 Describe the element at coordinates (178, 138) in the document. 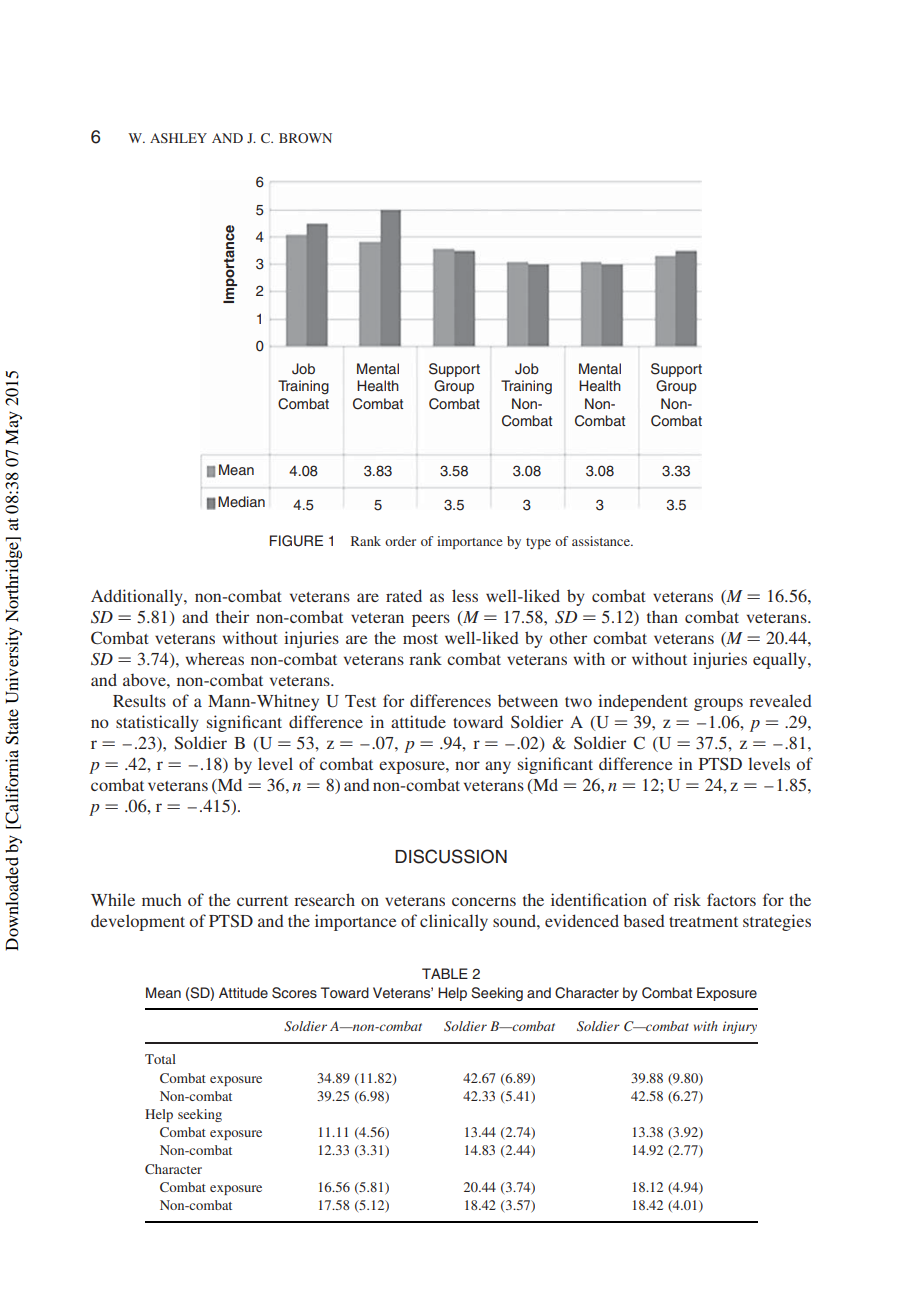

I see `ASHLEY` at that location.
